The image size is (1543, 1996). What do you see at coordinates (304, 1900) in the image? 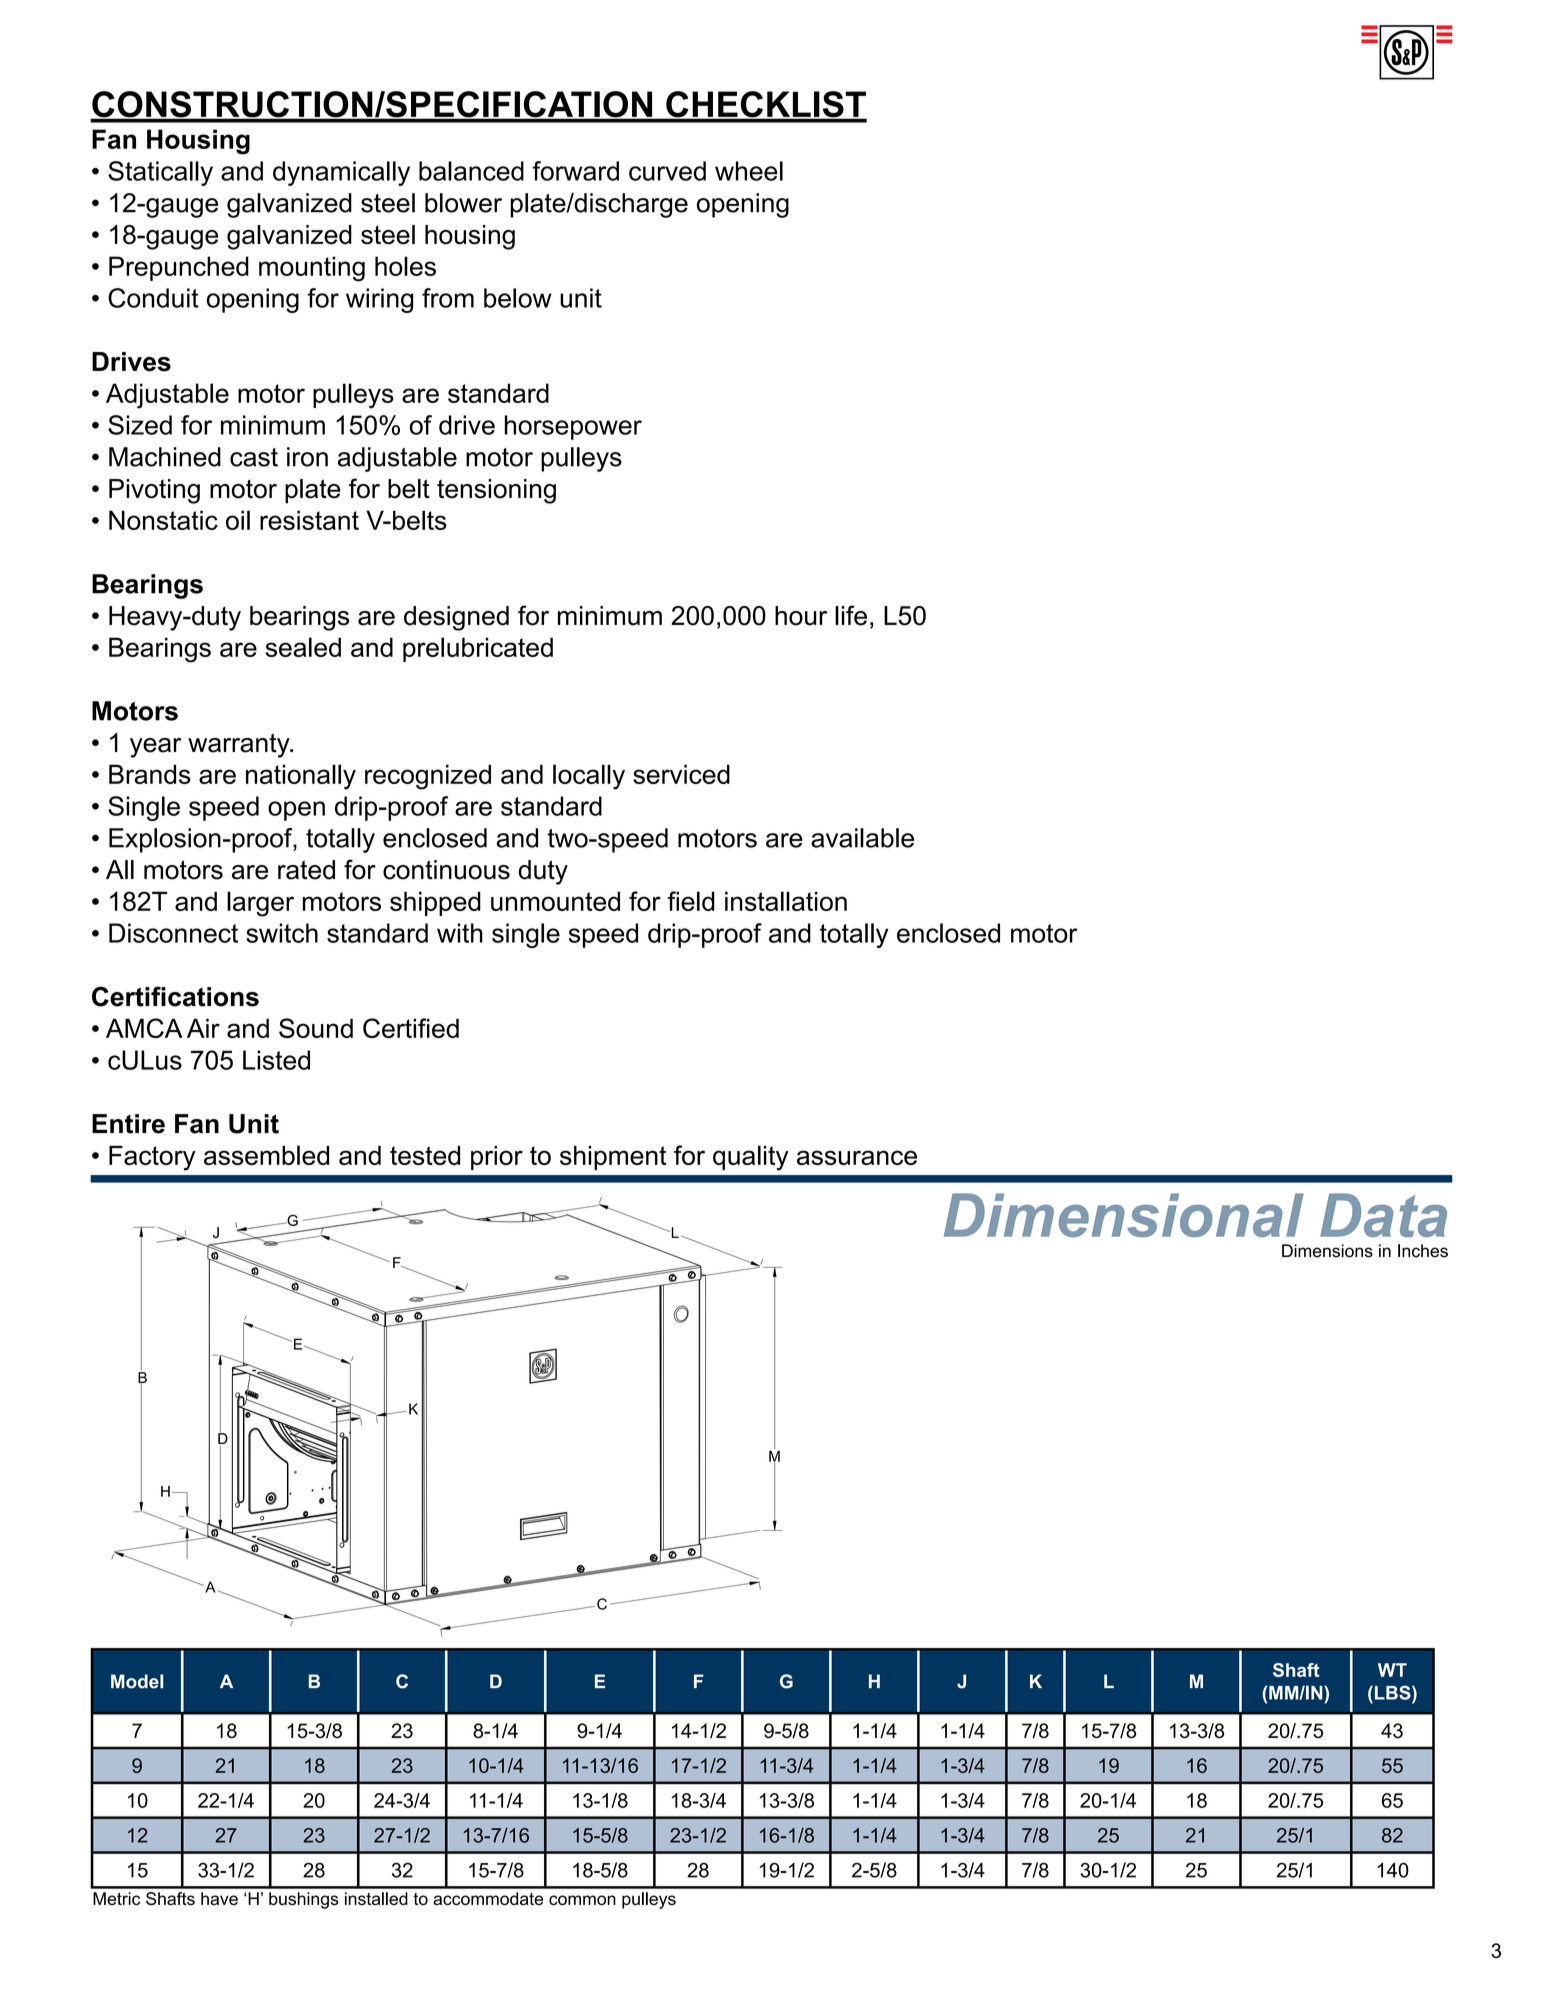
I see `bushings` at bounding box center [304, 1900].
